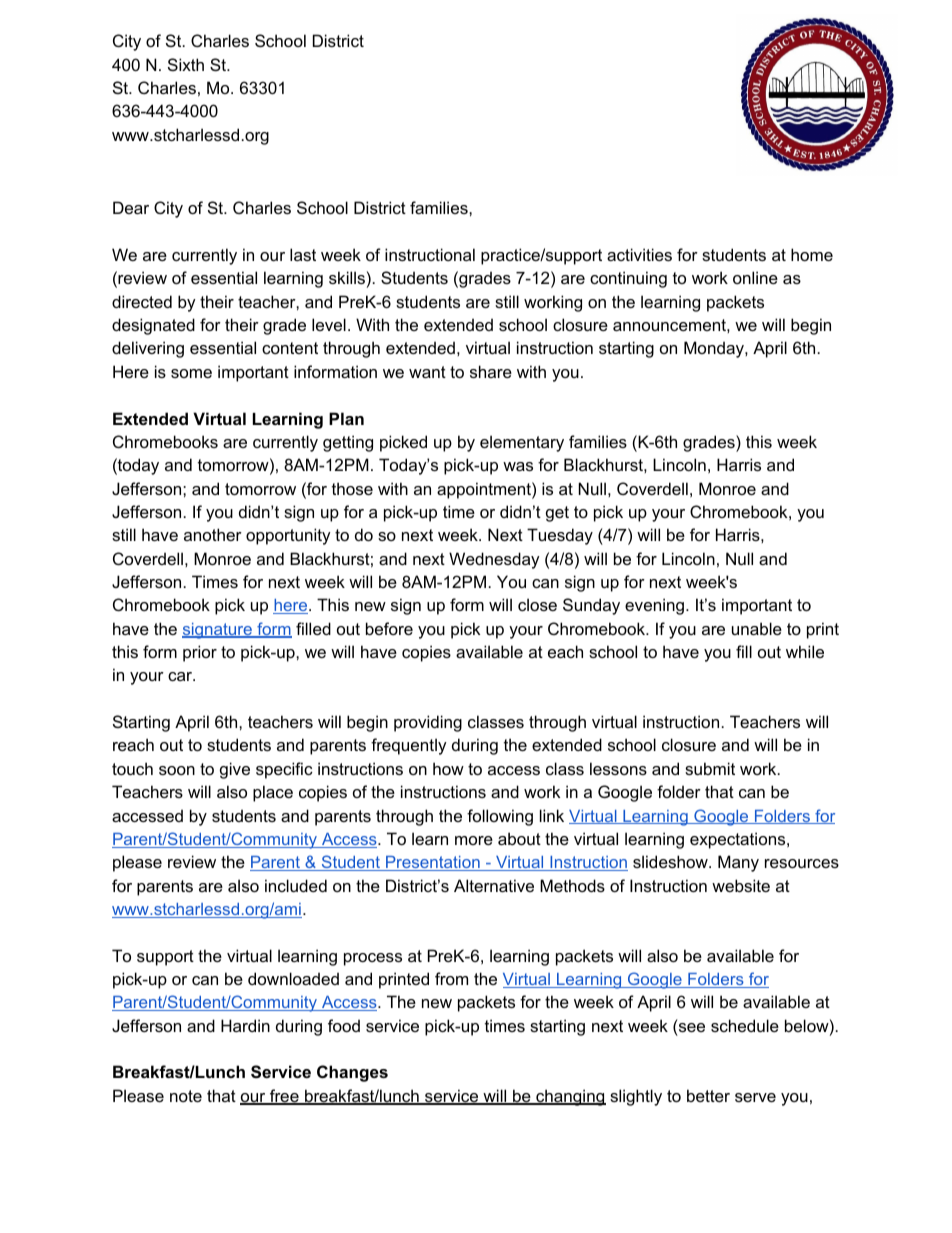 The width and height of the page is (952, 1233). I want to click on providing, so click(428, 723).
